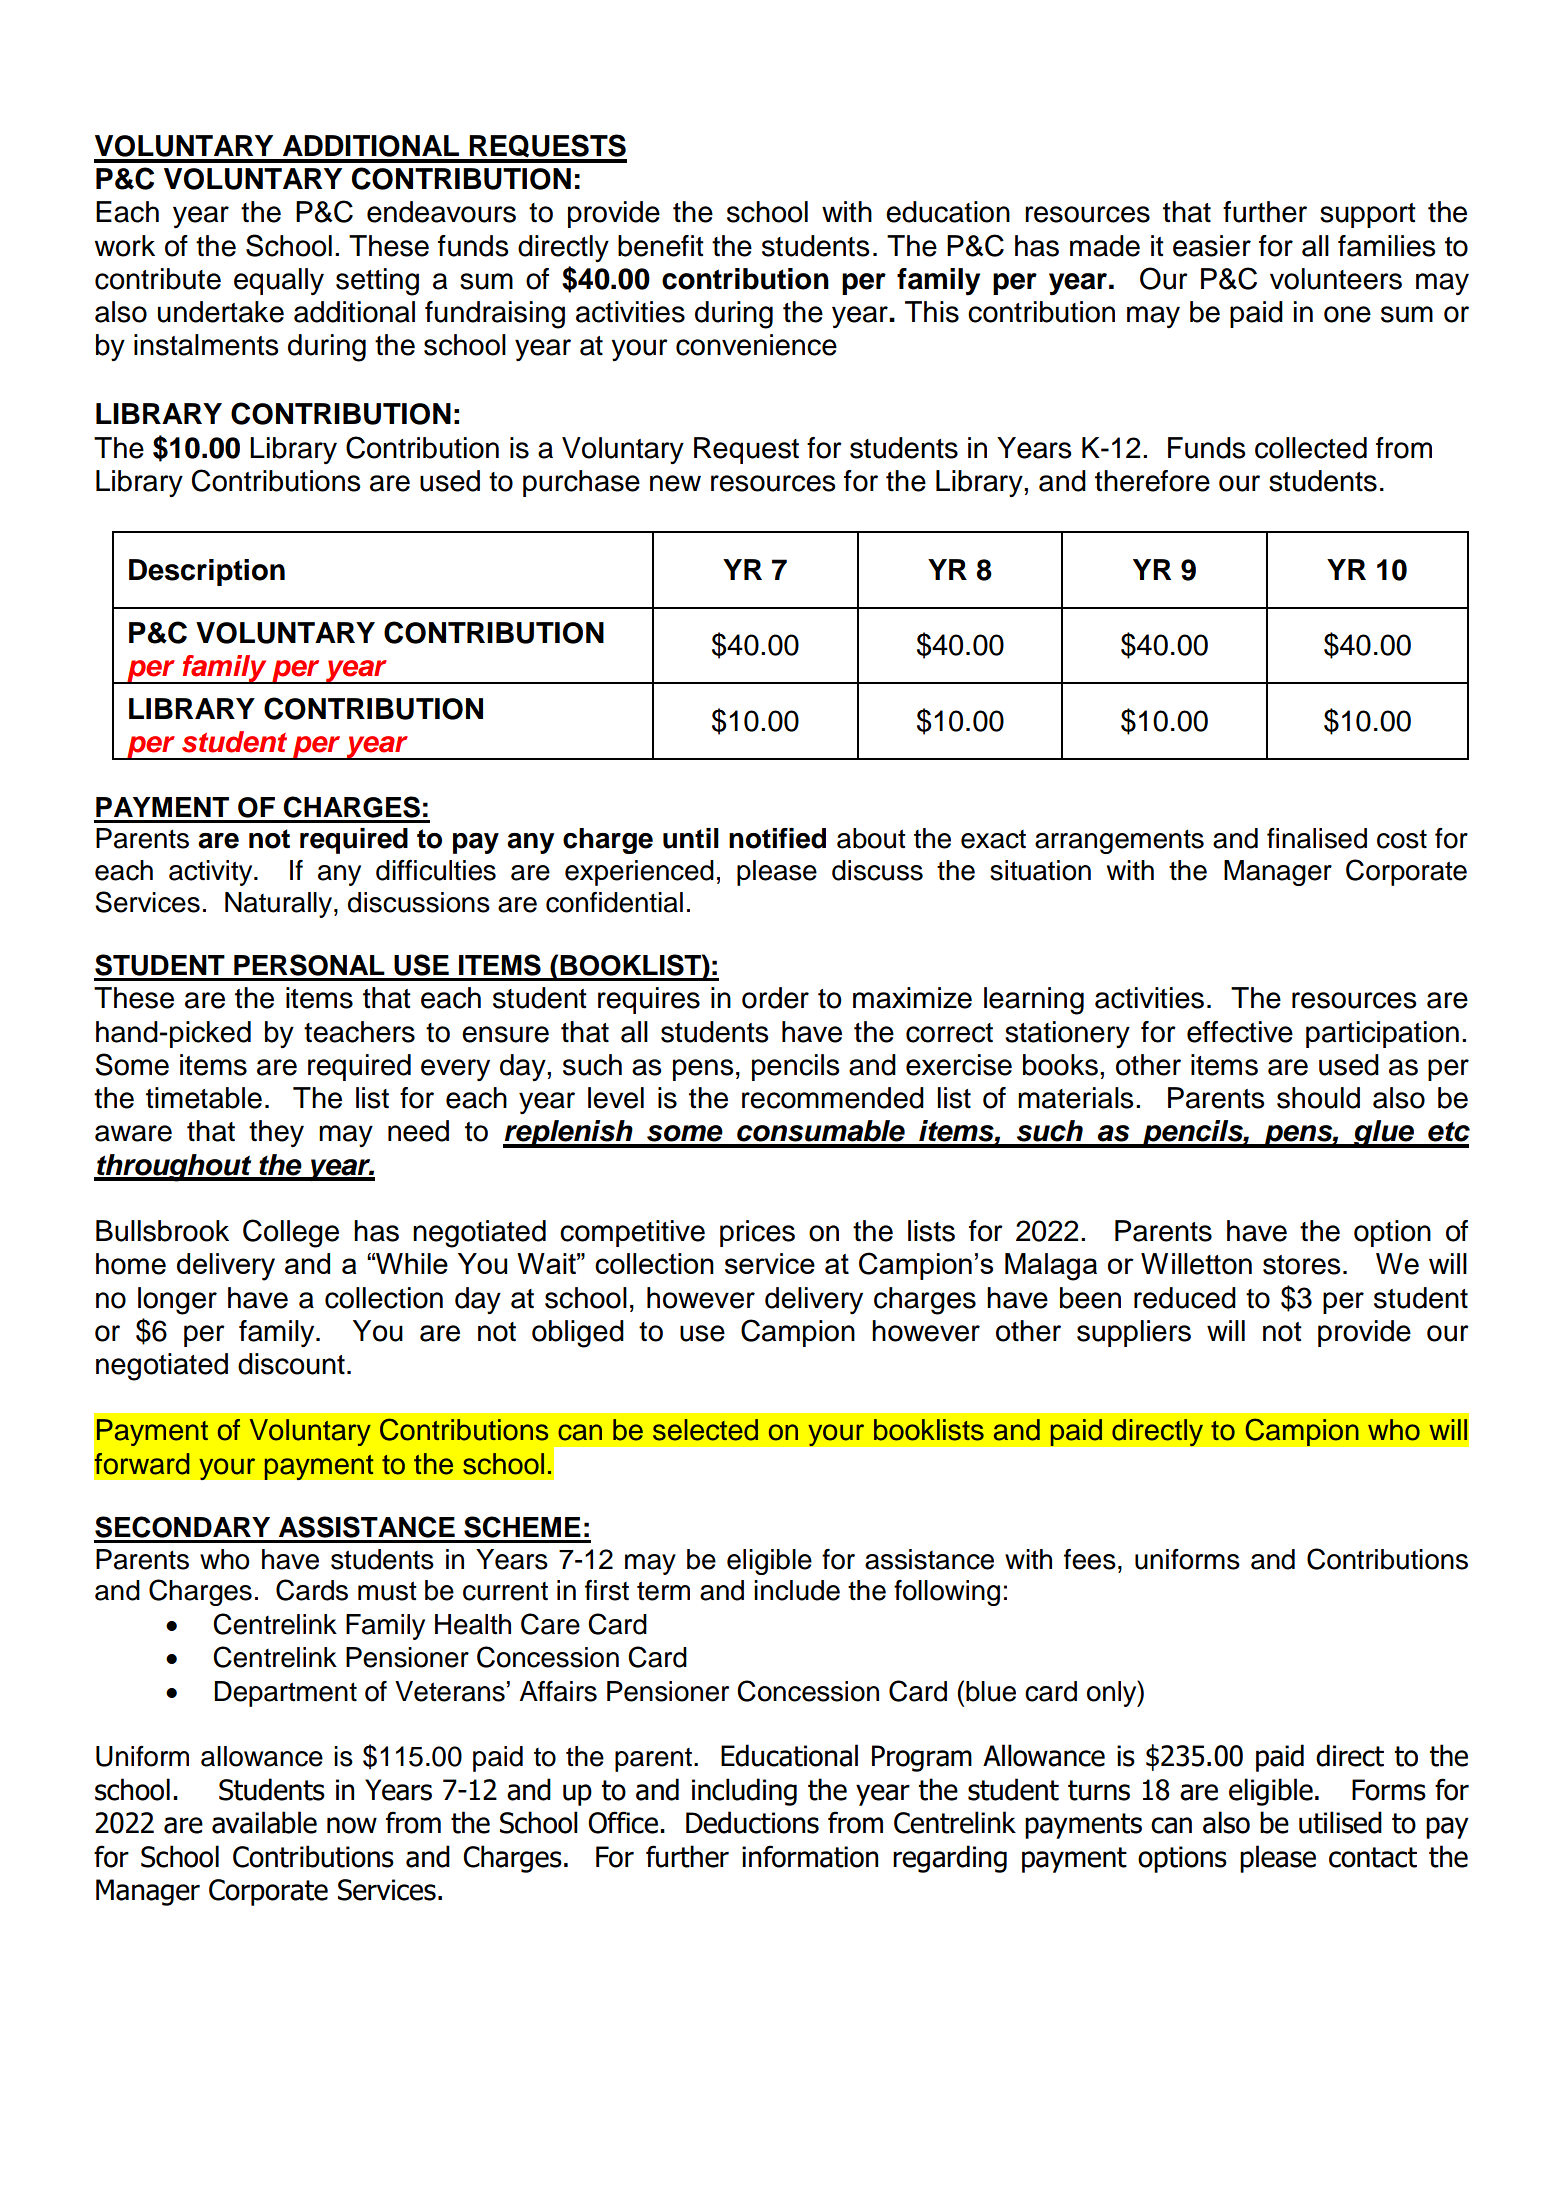 This screenshot has height=2211, width=1563. What do you see at coordinates (757, 1233) in the screenshot?
I see `prices` at bounding box center [757, 1233].
